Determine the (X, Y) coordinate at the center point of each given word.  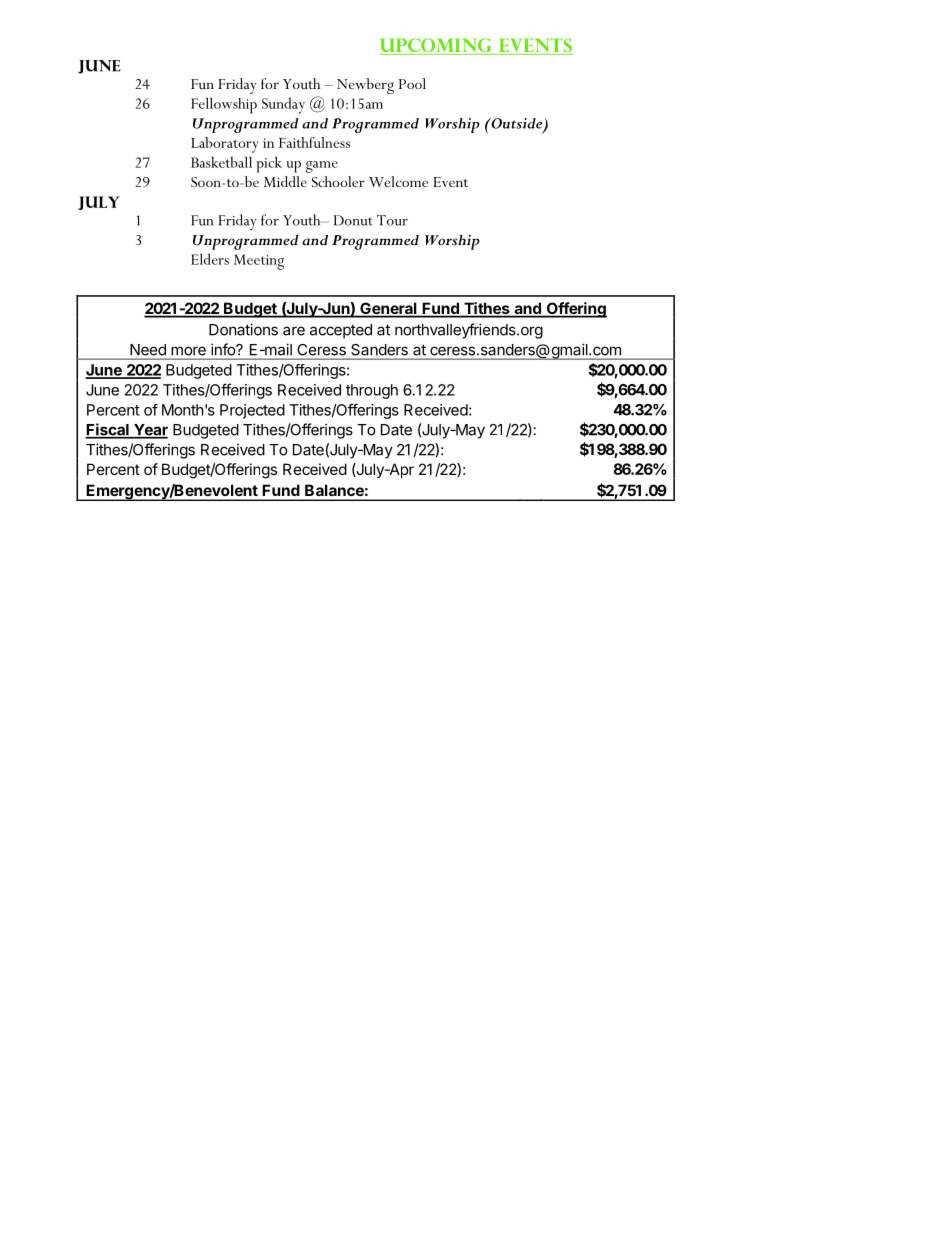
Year (150, 431)
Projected (252, 411)
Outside (517, 124)
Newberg (365, 86)
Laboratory (225, 145)
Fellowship (224, 105)
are (294, 331)
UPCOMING (437, 46)
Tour (392, 220)
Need (148, 350)
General (388, 309)
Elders (210, 259)
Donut (353, 220)
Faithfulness (314, 142)
